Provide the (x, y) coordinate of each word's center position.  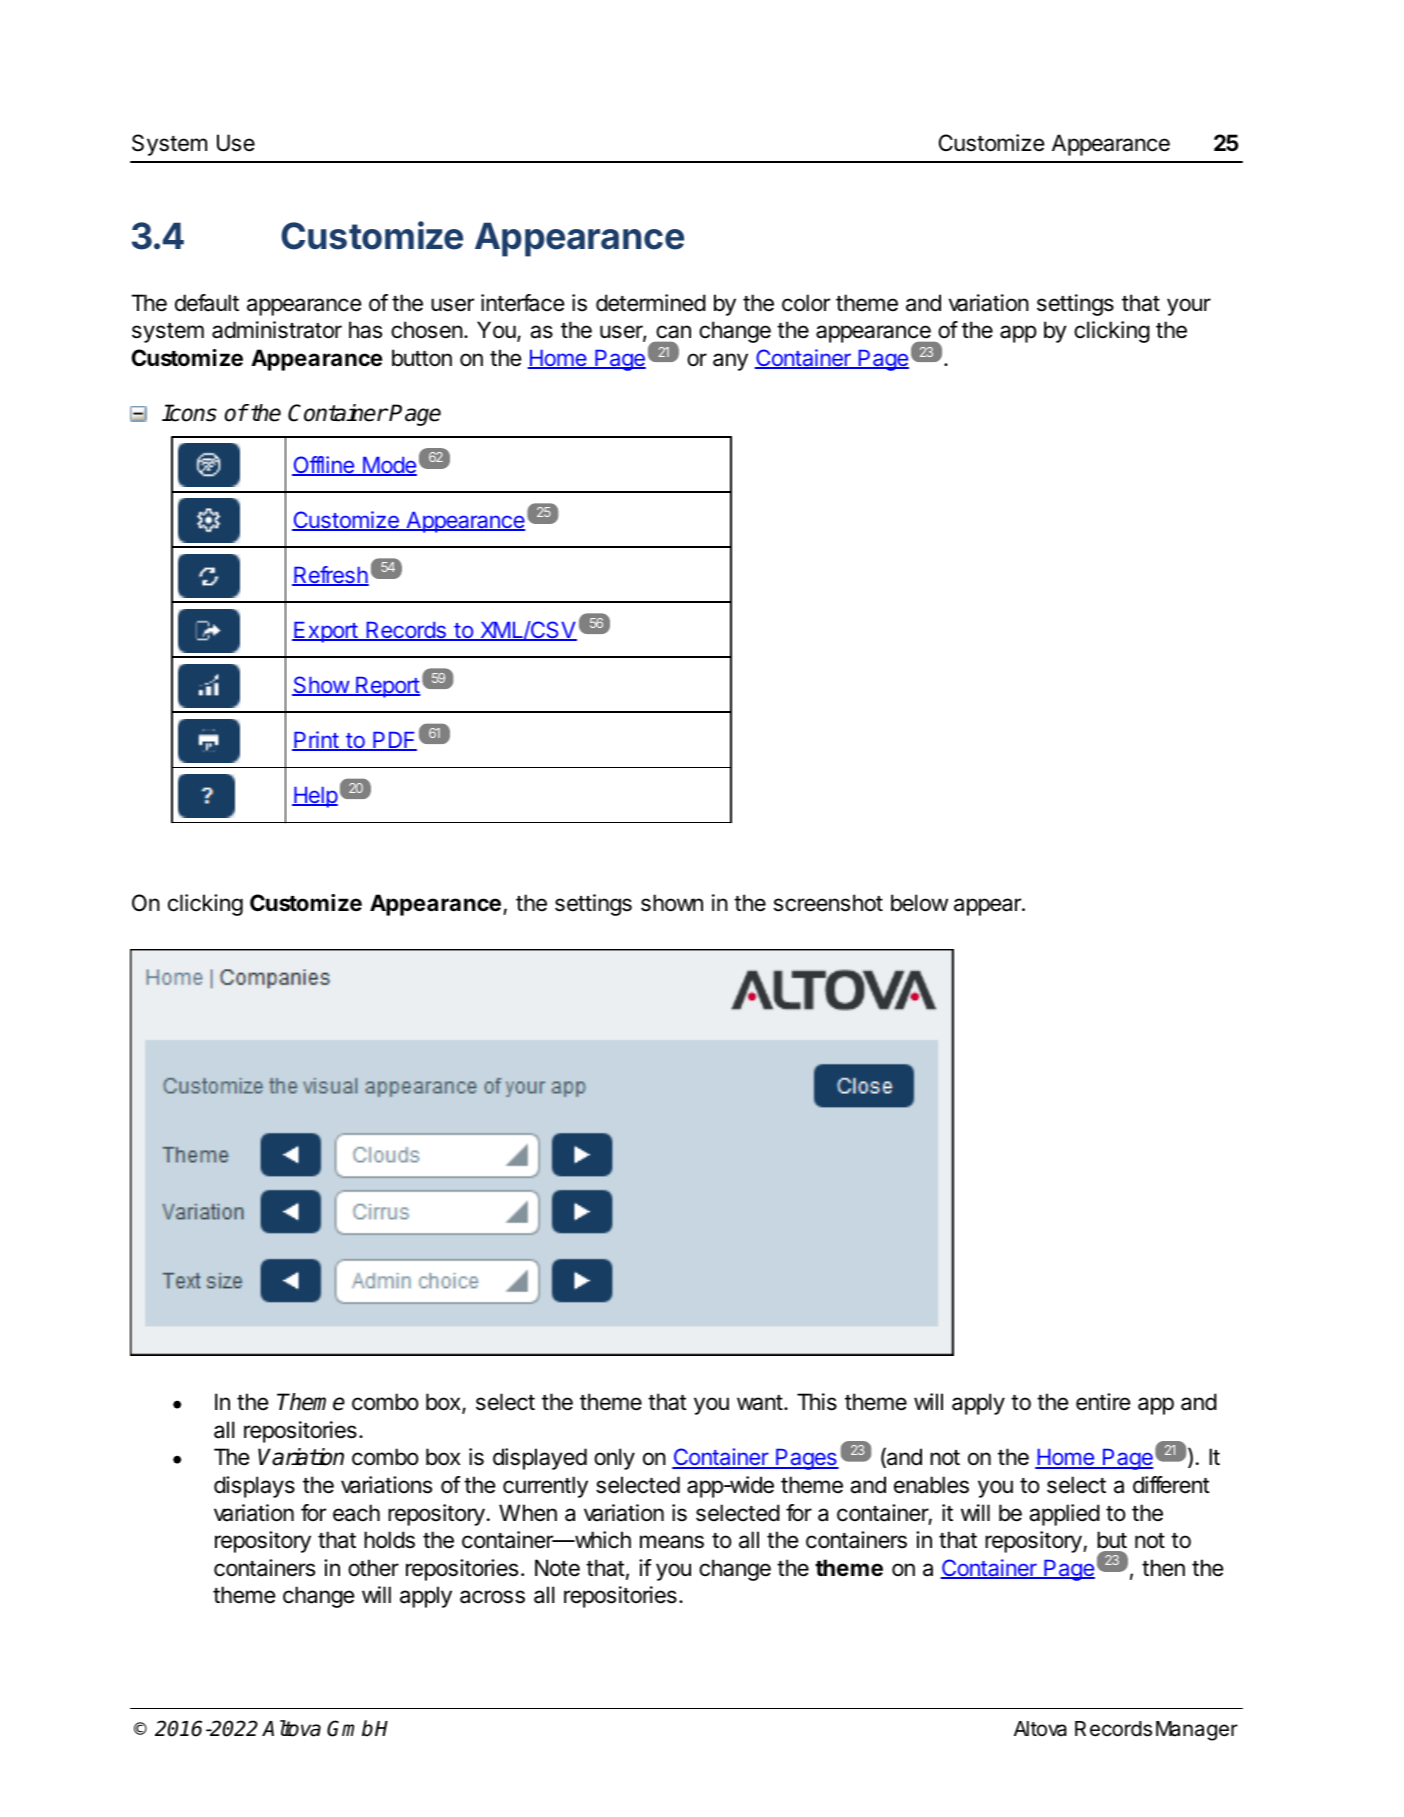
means (672, 1542)
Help (315, 797)
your (1189, 307)
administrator (277, 330)
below (919, 903)
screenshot (828, 903)
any (730, 362)
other (373, 1568)
